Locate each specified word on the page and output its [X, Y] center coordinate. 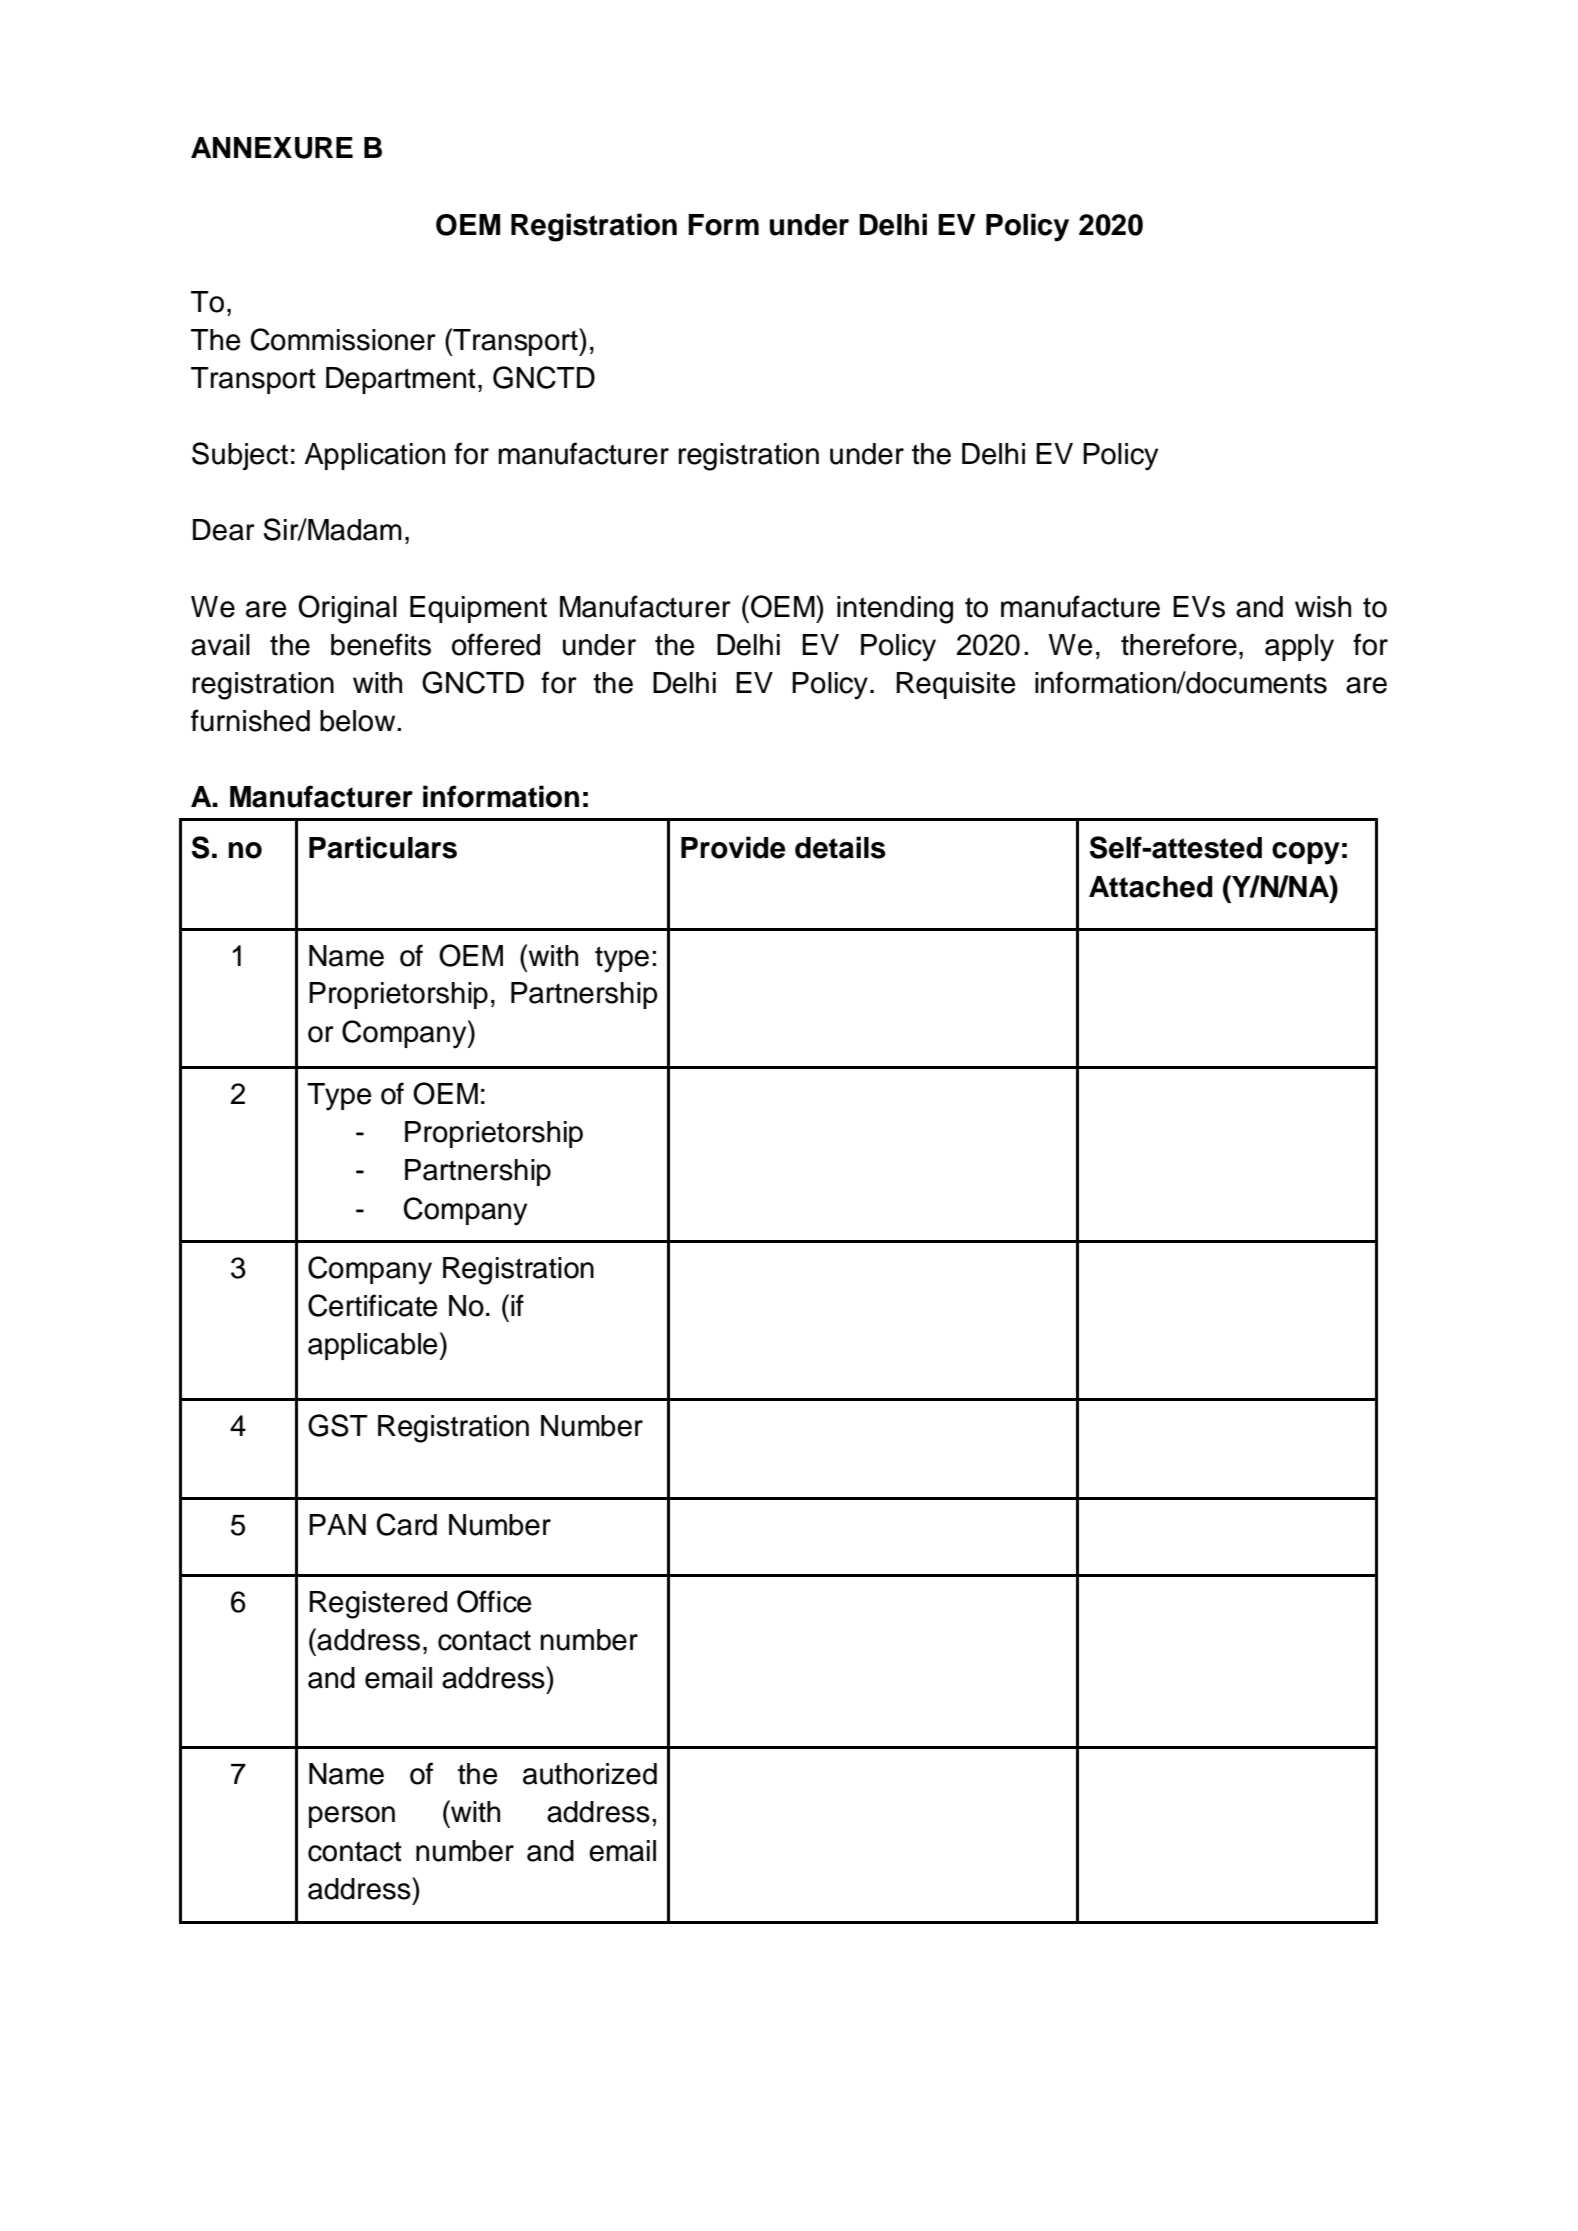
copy [1306, 853]
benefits [381, 644]
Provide [733, 847]
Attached [1151, 887]
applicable [374, 1346]
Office [494, 1601]
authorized [590, 1774]
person [352, 1817]
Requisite [955, 685]
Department [401, 380]
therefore [1179, 644]
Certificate [372, 1305]
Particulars [383, 847]
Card [407, 1524]
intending [895, 610]
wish [1323, 607]
